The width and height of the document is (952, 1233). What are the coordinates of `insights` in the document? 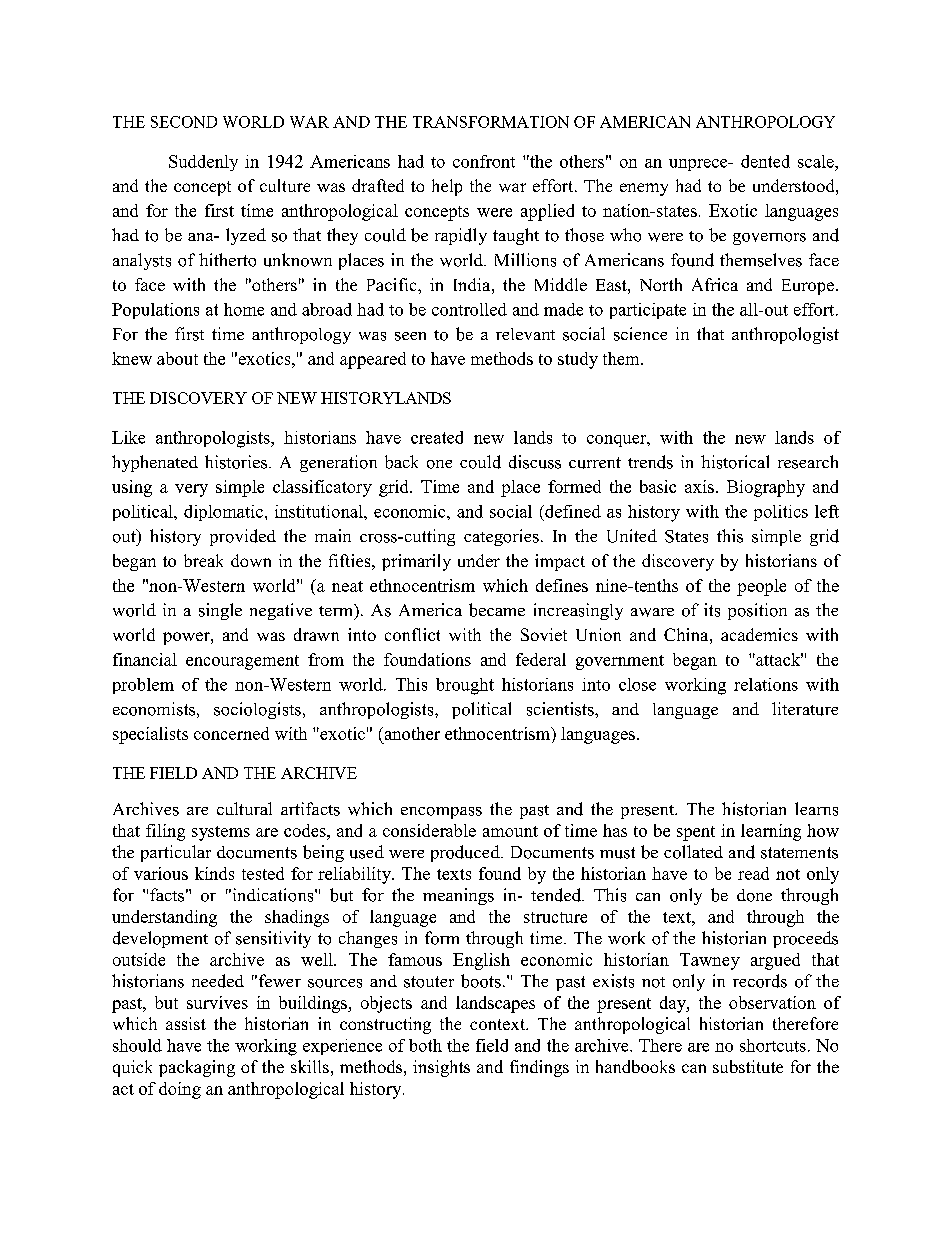 It's located at (441, 1068).
